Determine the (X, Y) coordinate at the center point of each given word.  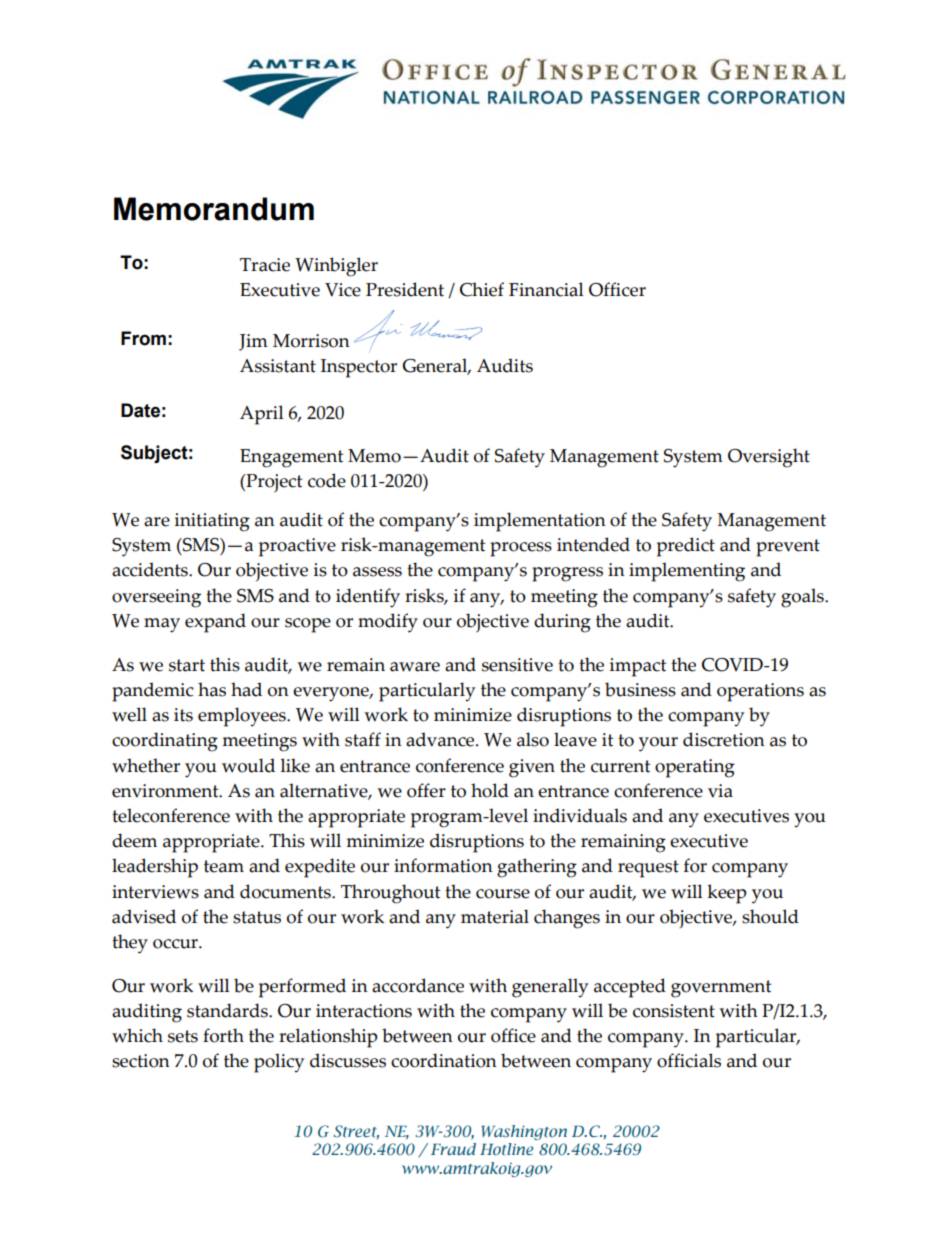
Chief (482, 289)
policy (279, 1063)
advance (441, 739)
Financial (546, 289)
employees (243, 717)
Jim (253, 342)
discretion (724, 739)
